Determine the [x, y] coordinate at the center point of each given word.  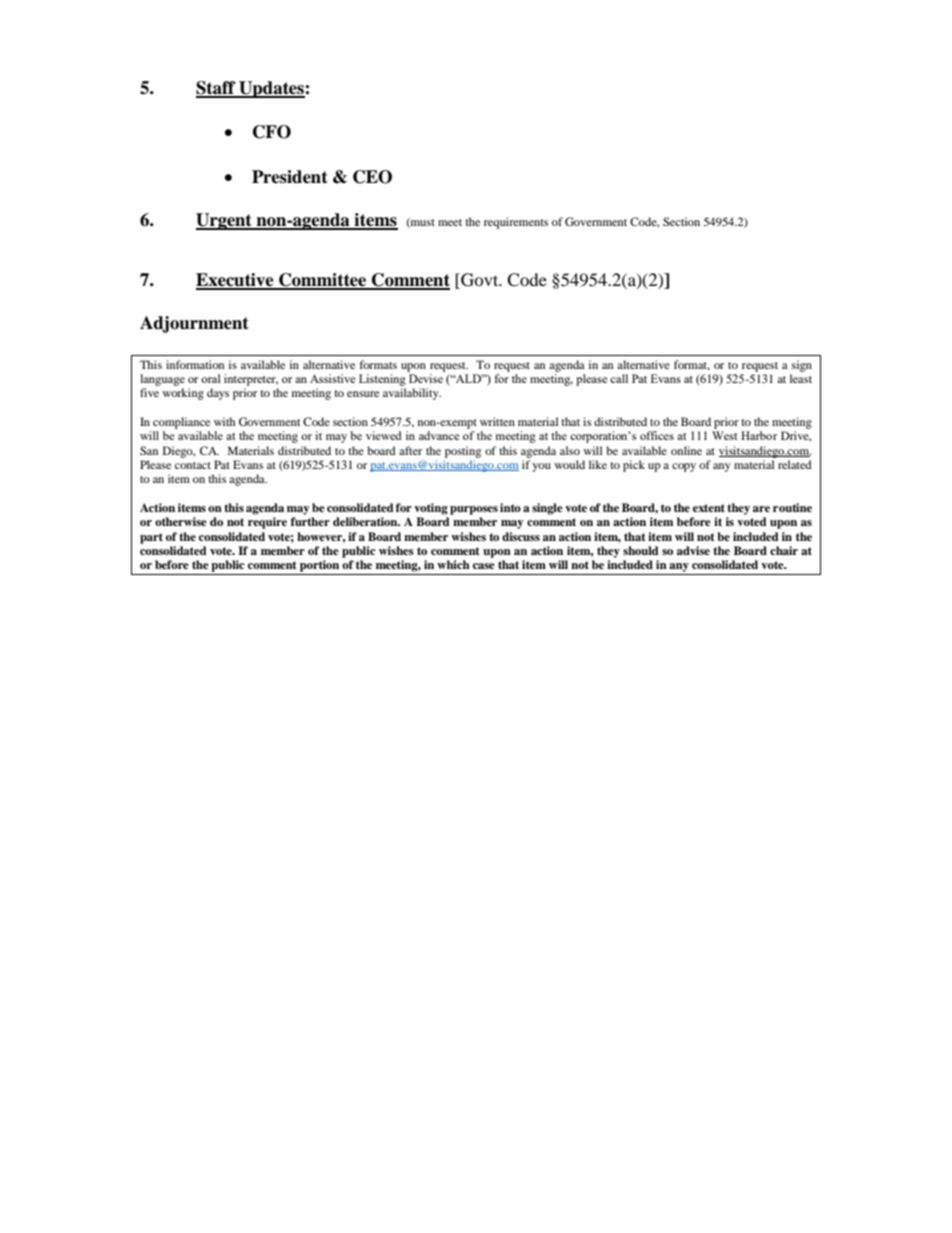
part [151, 538]
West [724, 435]
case [484, 566]
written [497, 421]
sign [802, 366]
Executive [236, 281]
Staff [217, 89]
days [218, 394]
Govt [480, 281]
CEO [372, 177]
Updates [271, 89]
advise [693, 550]
